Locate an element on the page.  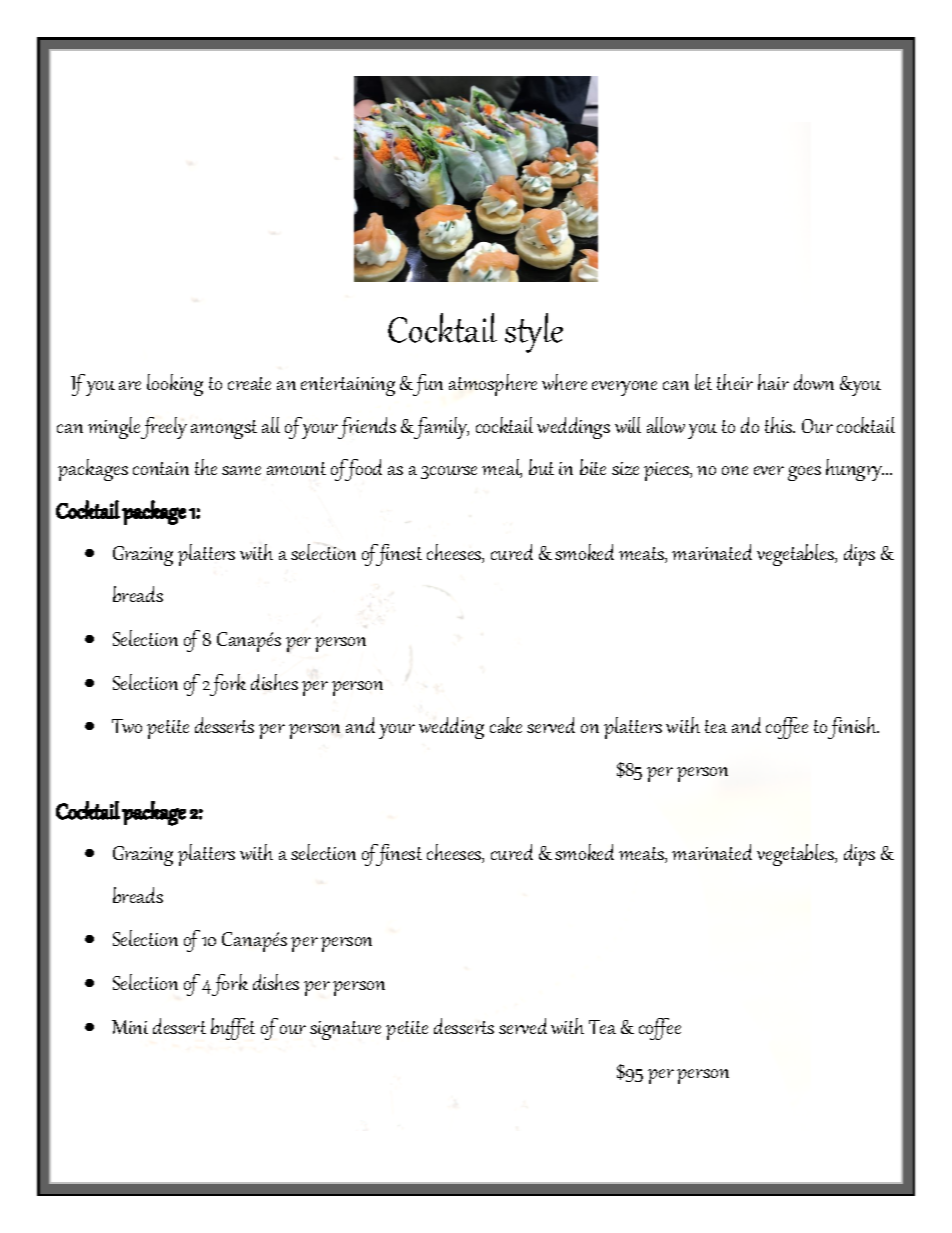
finish is located at coordinates (853, 728).
